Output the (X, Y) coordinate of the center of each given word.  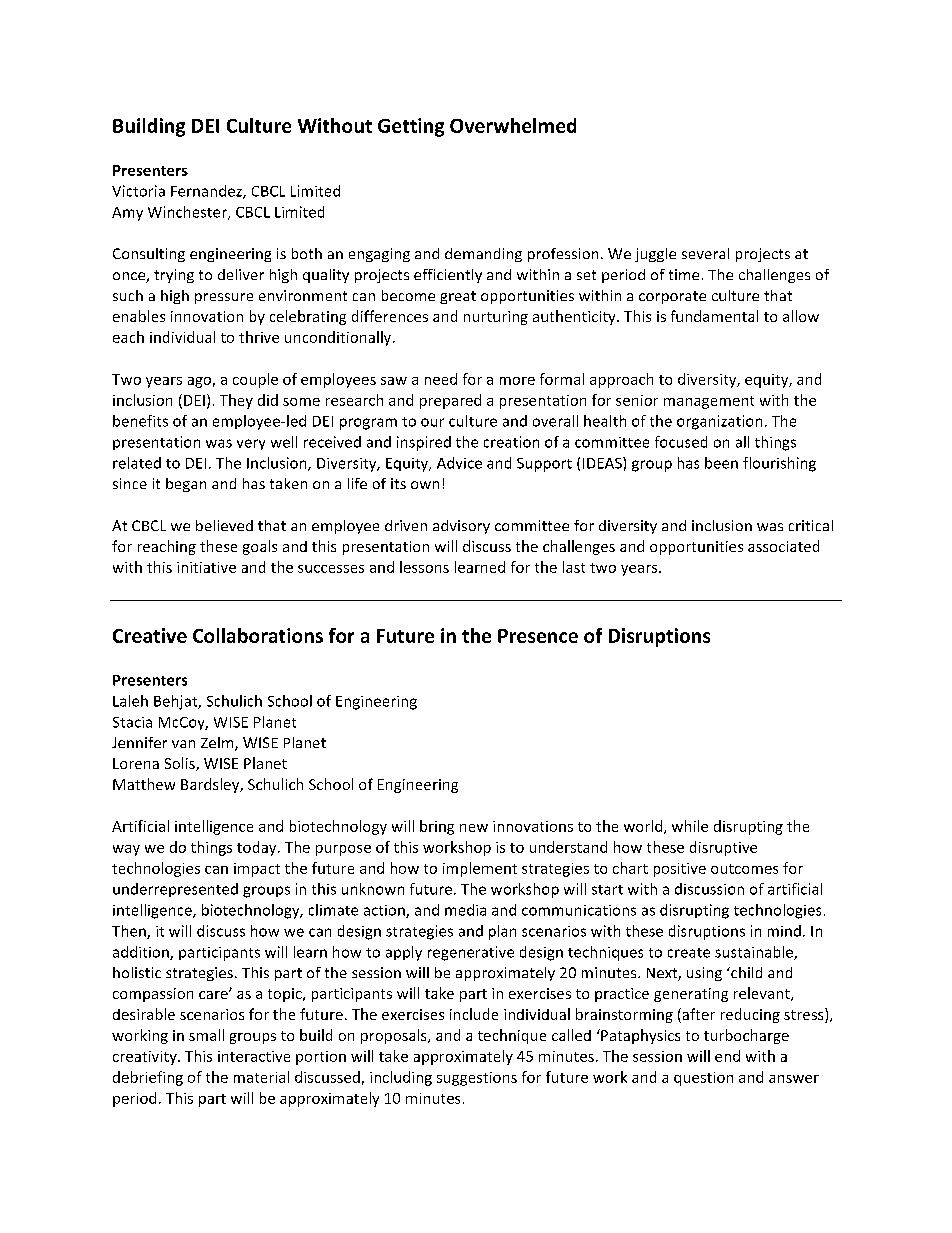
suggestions (477, 1079)
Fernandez (207, 192)
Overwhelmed (513, 125)
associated (783, 546)
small (206, 1035)
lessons (424, 567)
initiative (206, 567)
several (705, 253)
